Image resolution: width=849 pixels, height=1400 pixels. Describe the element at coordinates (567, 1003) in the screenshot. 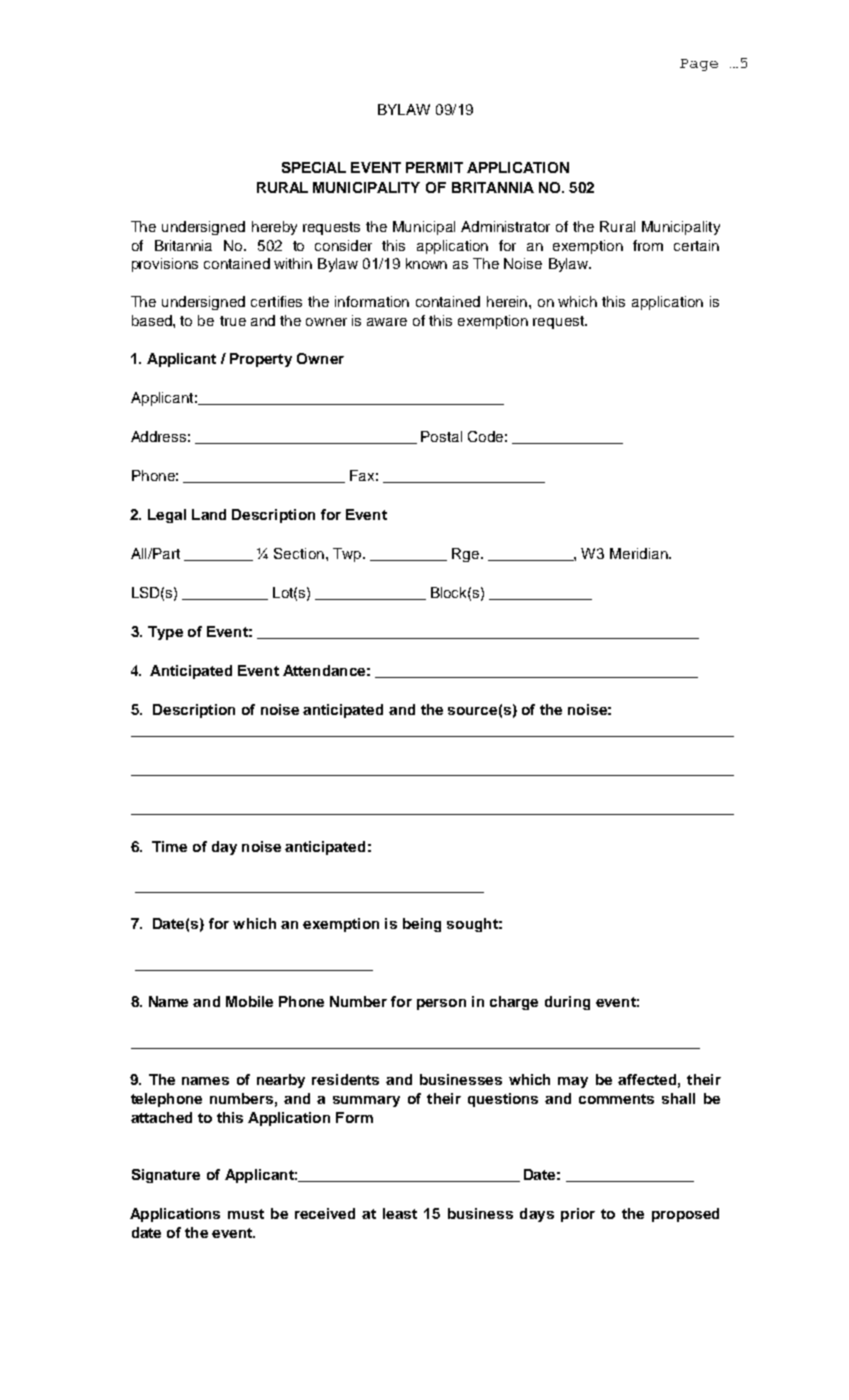

I see `during` at that location.
